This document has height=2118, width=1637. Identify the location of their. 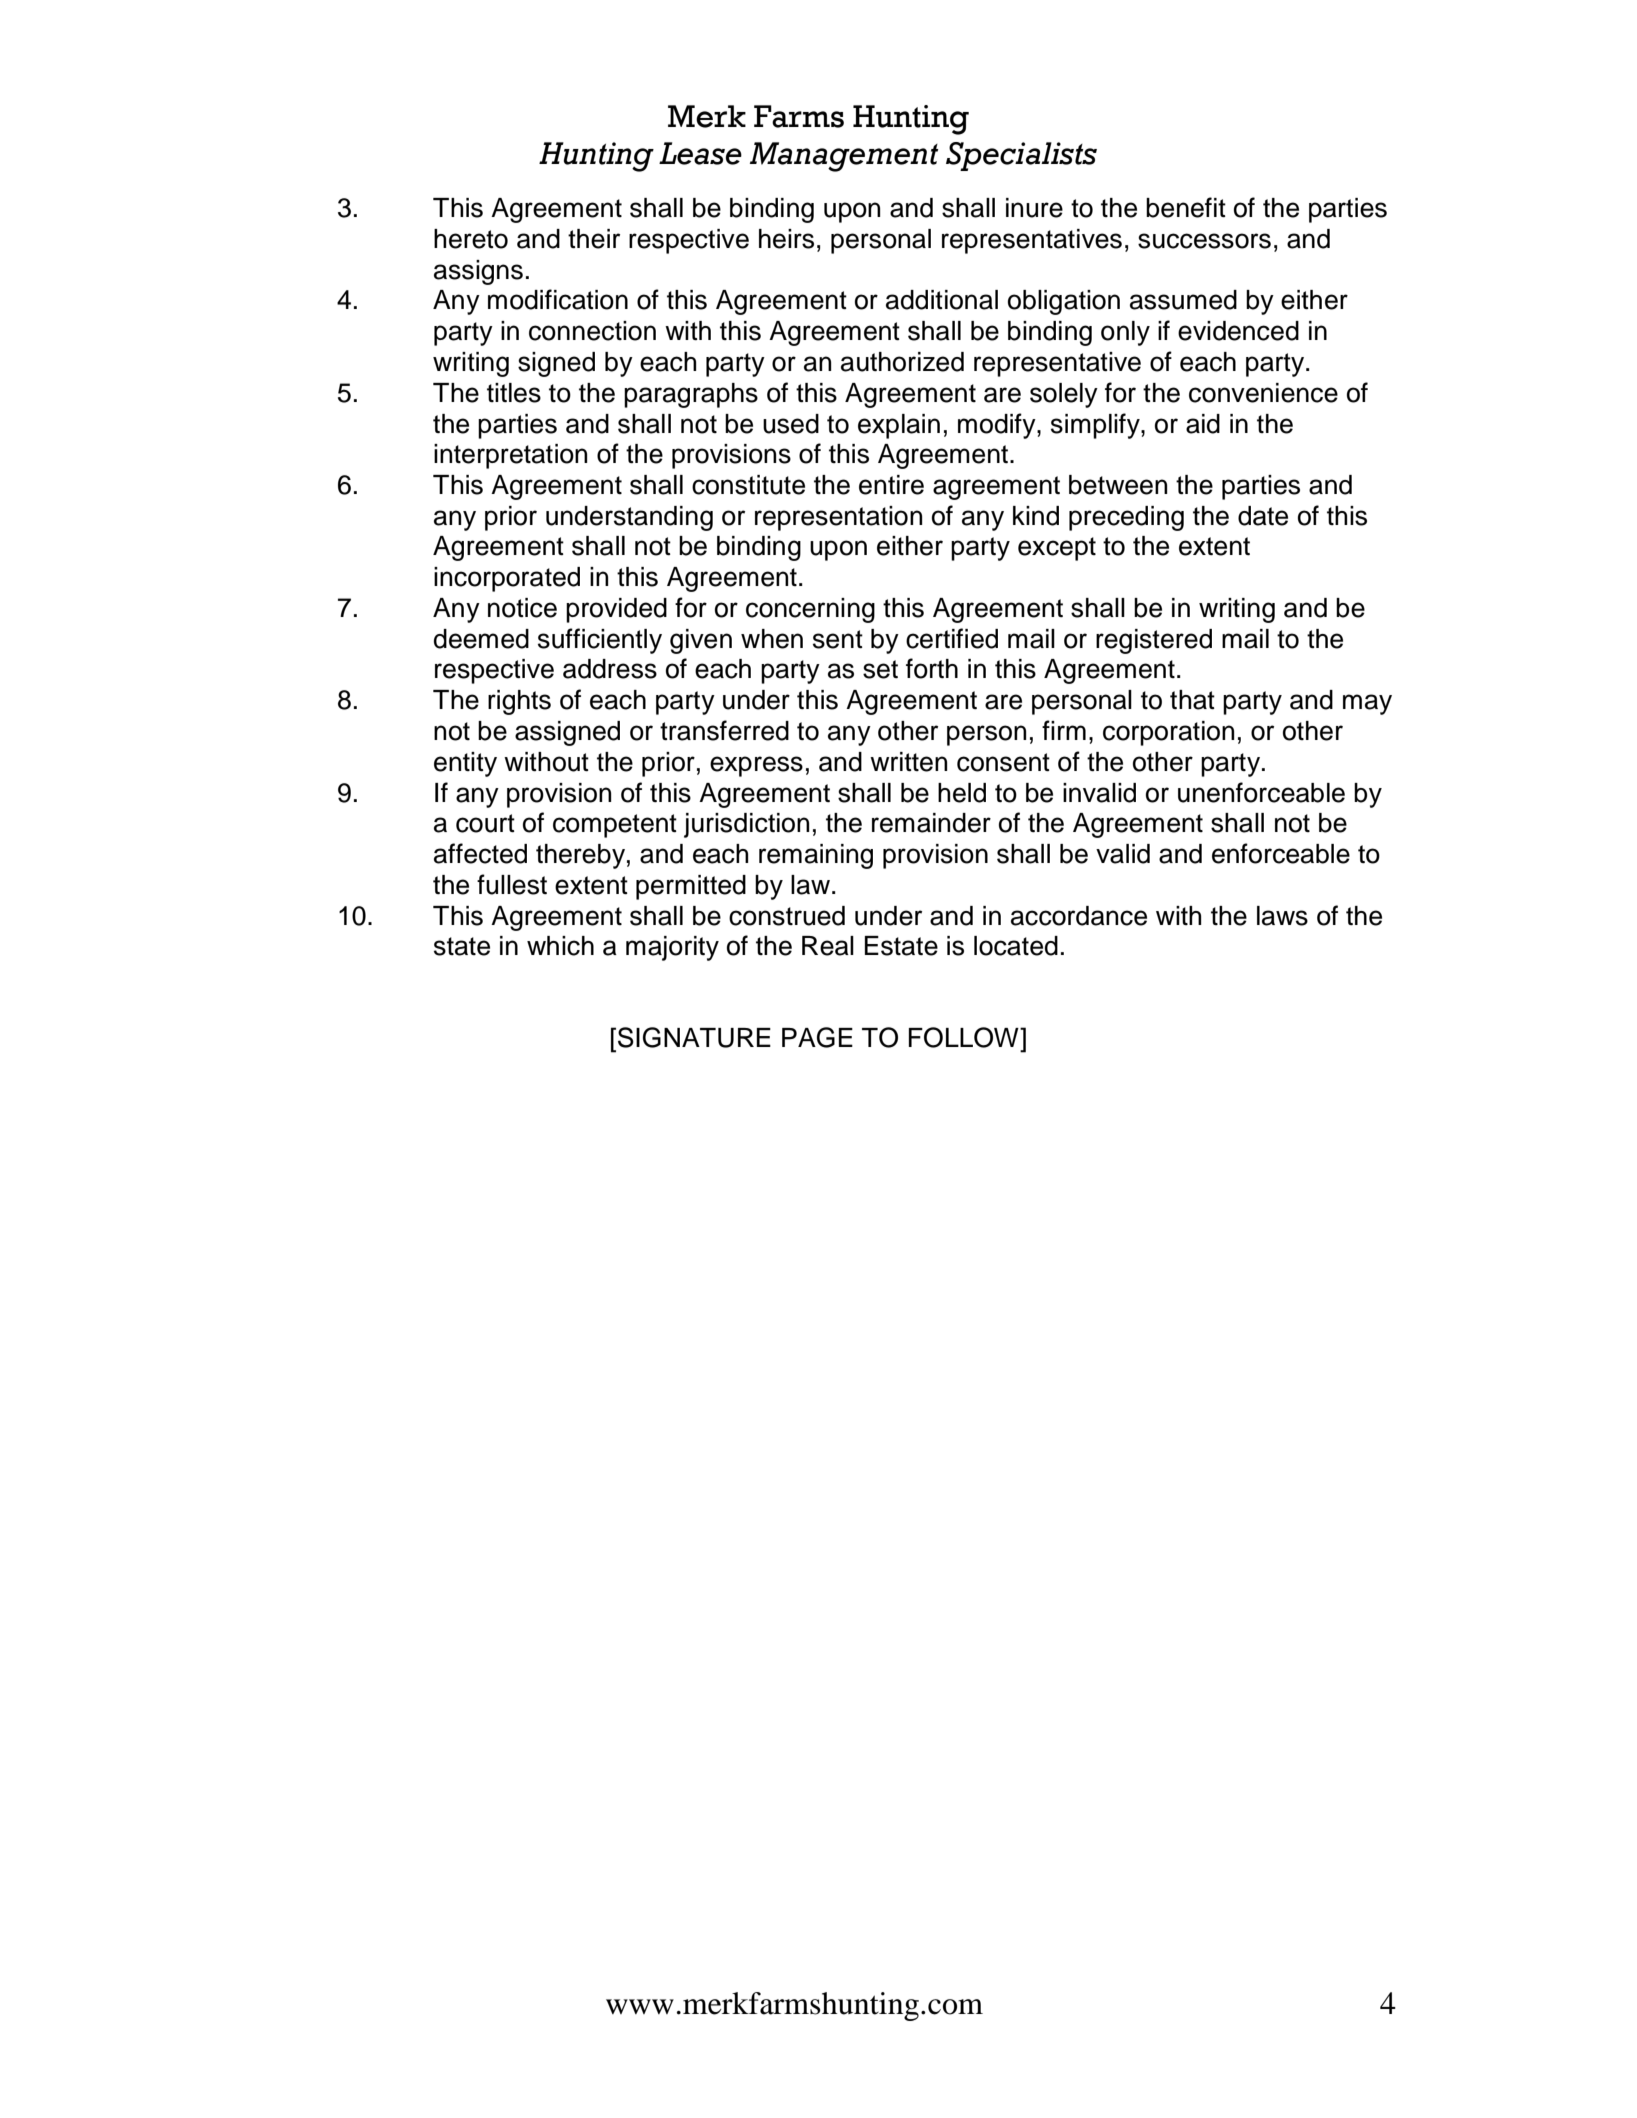
(594, 239).
